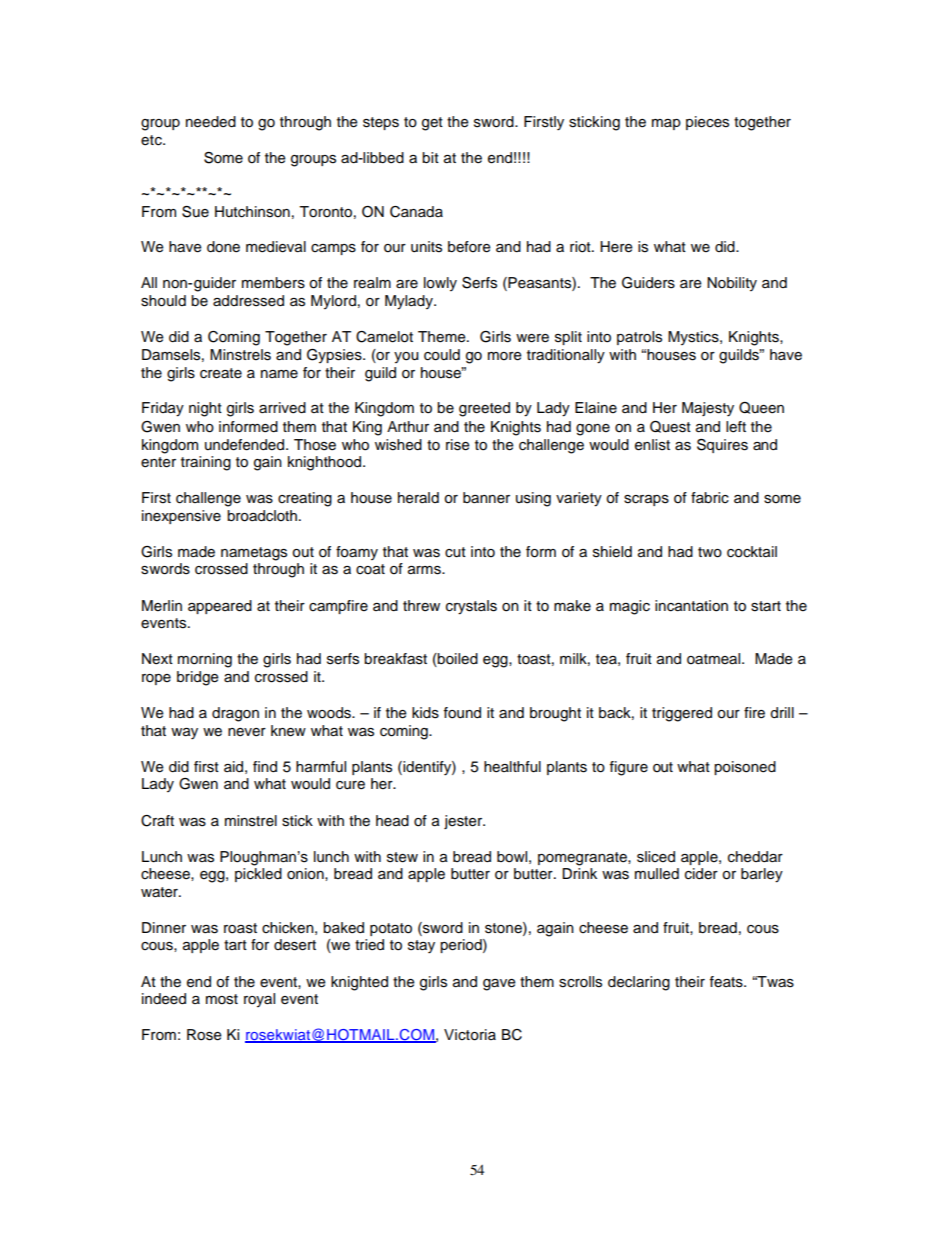 This page has width=952, height=1233. Describe the element at coordinates (722, 446) in the page. I see `Squires` at that location.
